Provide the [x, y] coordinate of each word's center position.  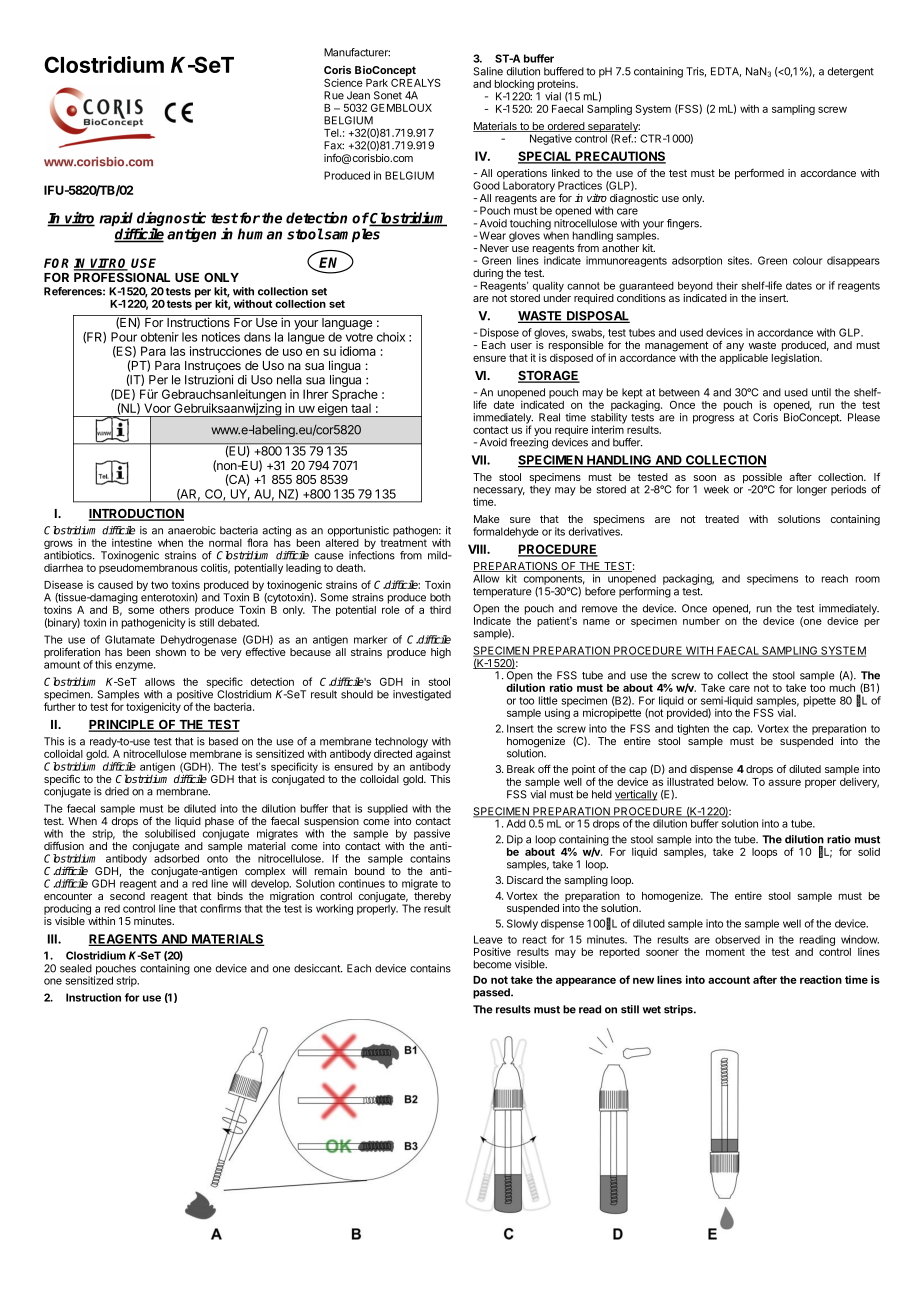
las [177, 351]
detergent [851, 72]
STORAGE [549, 377]
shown [170, 652]
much [842, 688]
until [821, 392]
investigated [422, 695]
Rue [334, 95]
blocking [514, 86]
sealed [76, 968]
